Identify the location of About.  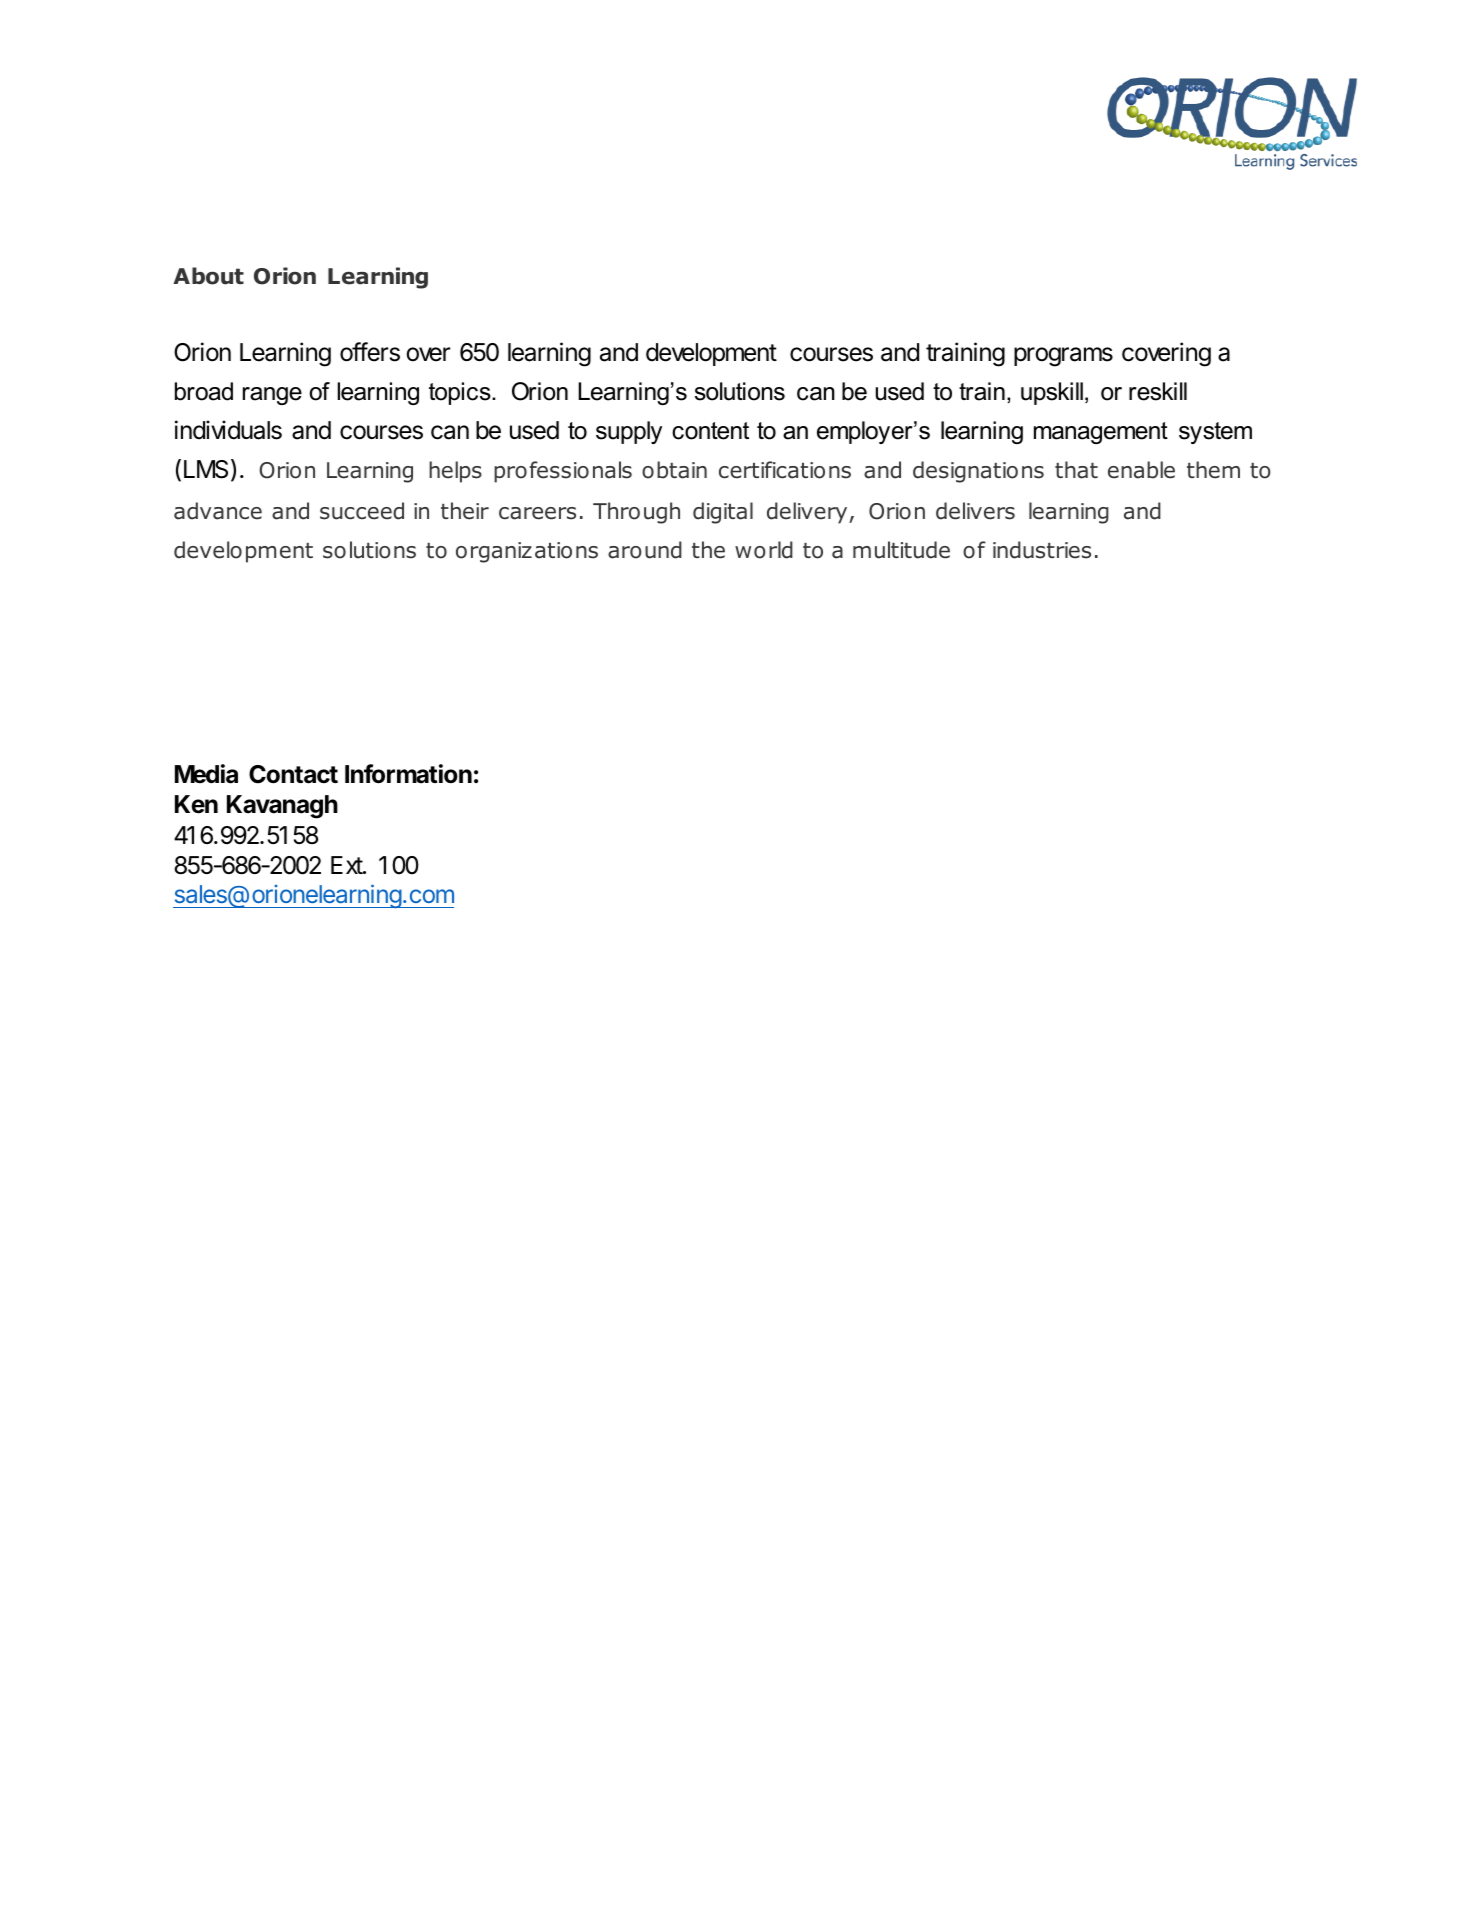
(208, 276).
